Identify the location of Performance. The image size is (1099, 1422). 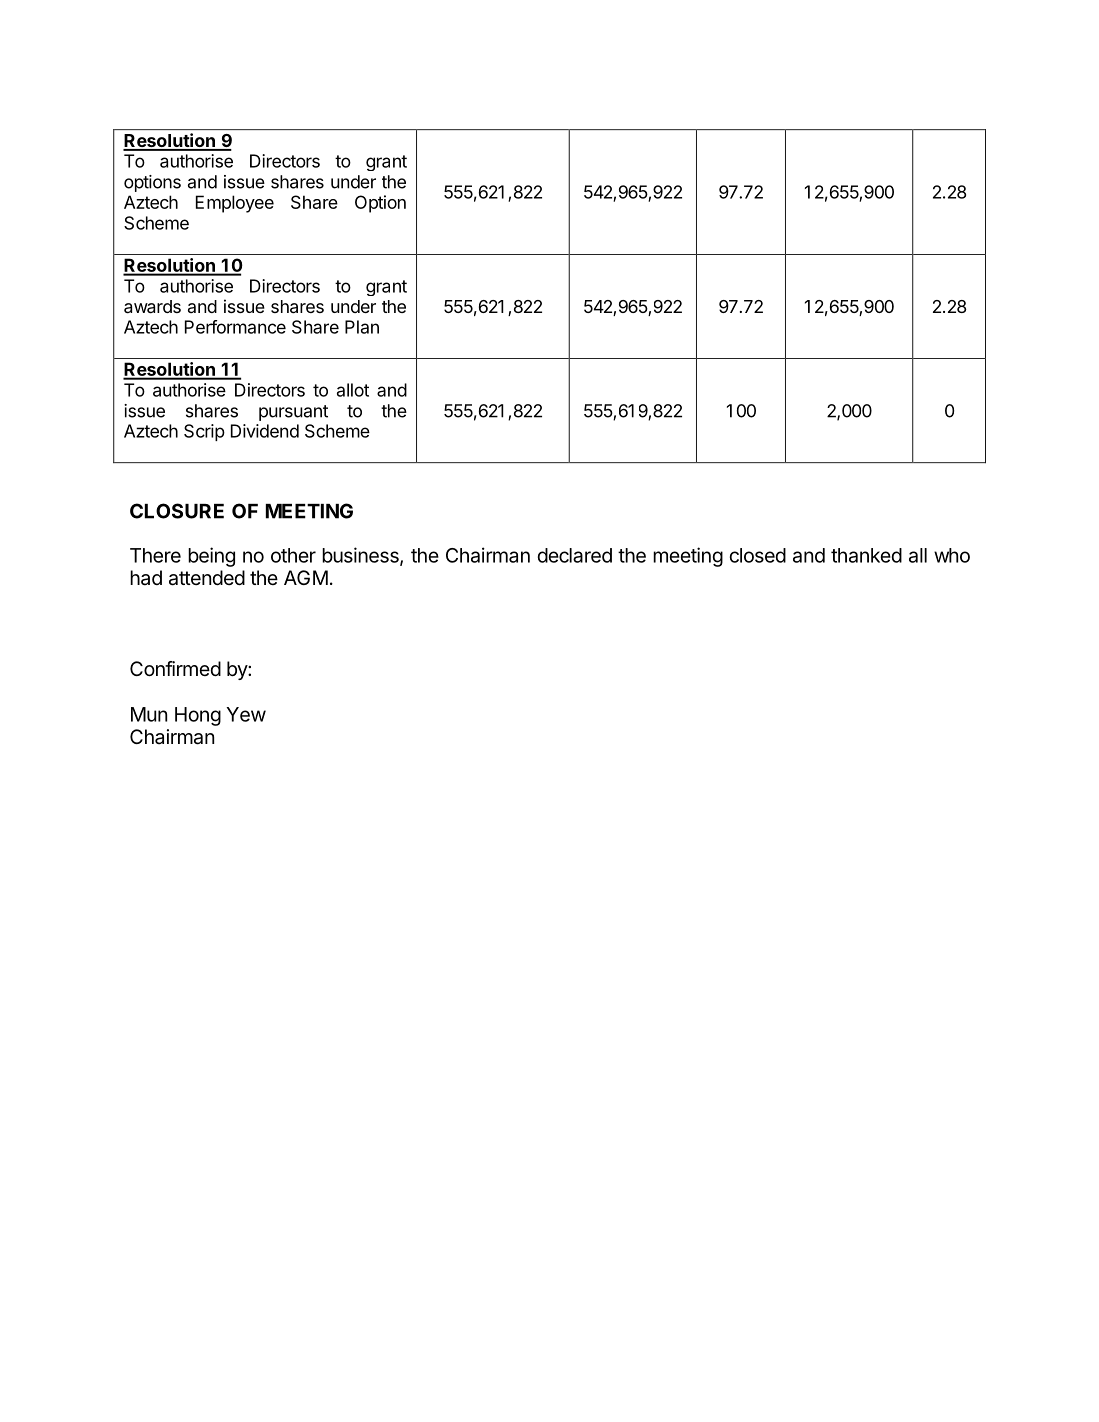
(235, 327).
